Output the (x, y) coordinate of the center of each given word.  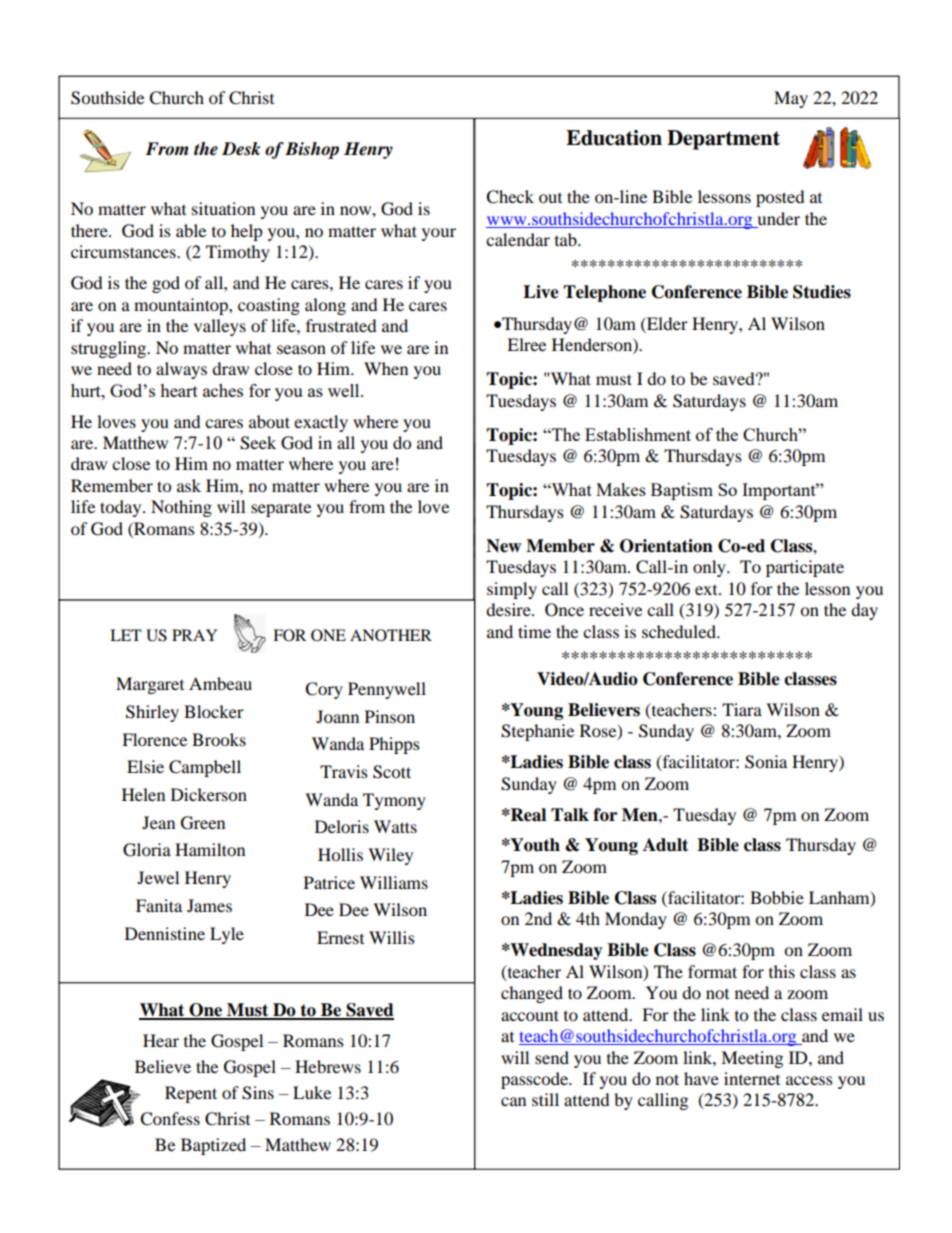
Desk (241, 149)
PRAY (194, 635)
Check (510, 197)
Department (723, 140)
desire (509, 609)
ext (707, 590)
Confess (170, 1119)
